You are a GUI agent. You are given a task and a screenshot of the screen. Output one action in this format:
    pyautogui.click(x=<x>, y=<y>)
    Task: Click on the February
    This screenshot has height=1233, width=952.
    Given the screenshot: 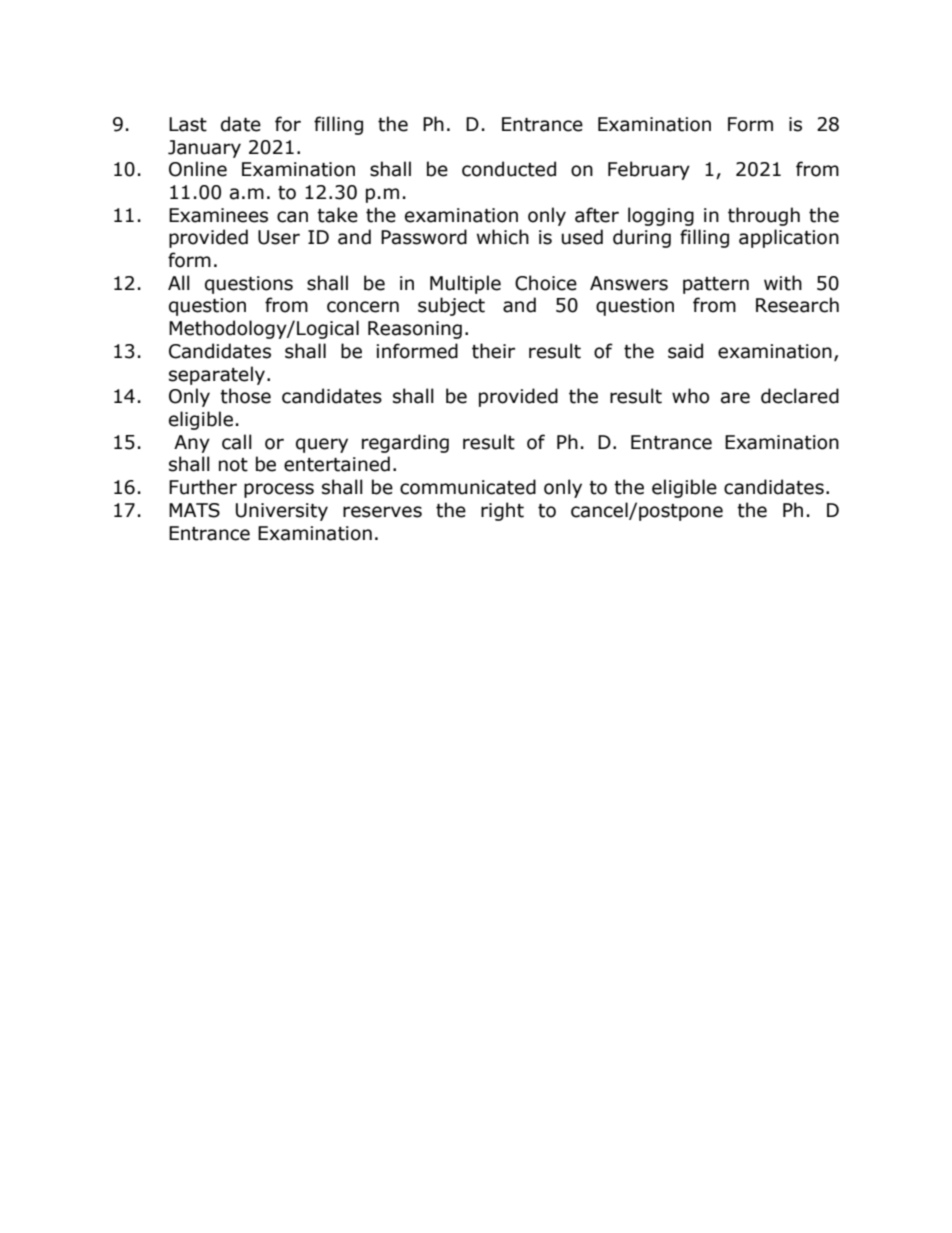 What is the action you would take?
    pyautogui.click(x=649, y=170)
